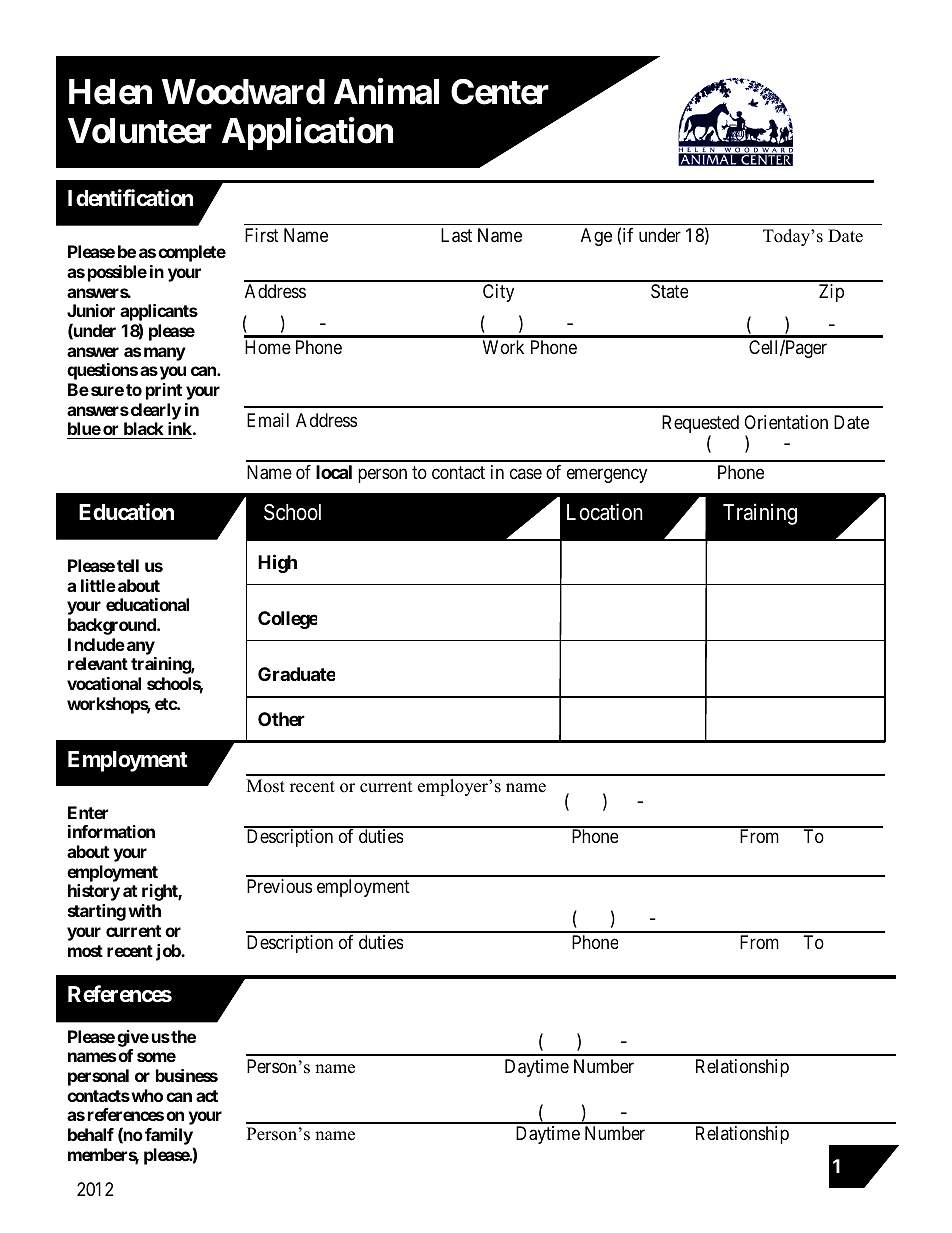 The image size is (952, 1233). I want to click on with, so click(144, 910).
